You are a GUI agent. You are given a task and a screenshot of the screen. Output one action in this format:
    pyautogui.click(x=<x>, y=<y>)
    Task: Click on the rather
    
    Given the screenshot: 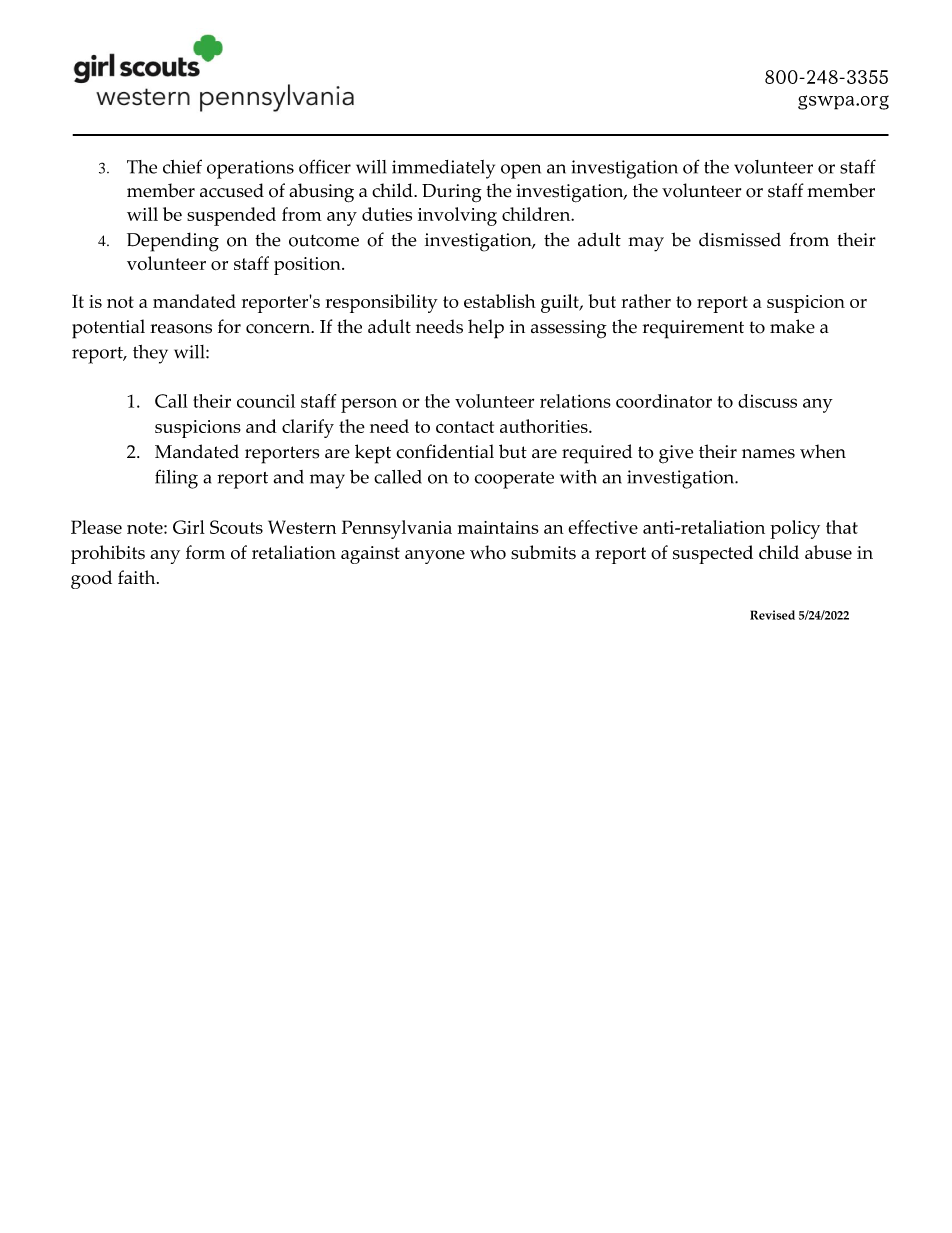 What is the action you would take?
    pyautogui.click(x=646, y=301)
